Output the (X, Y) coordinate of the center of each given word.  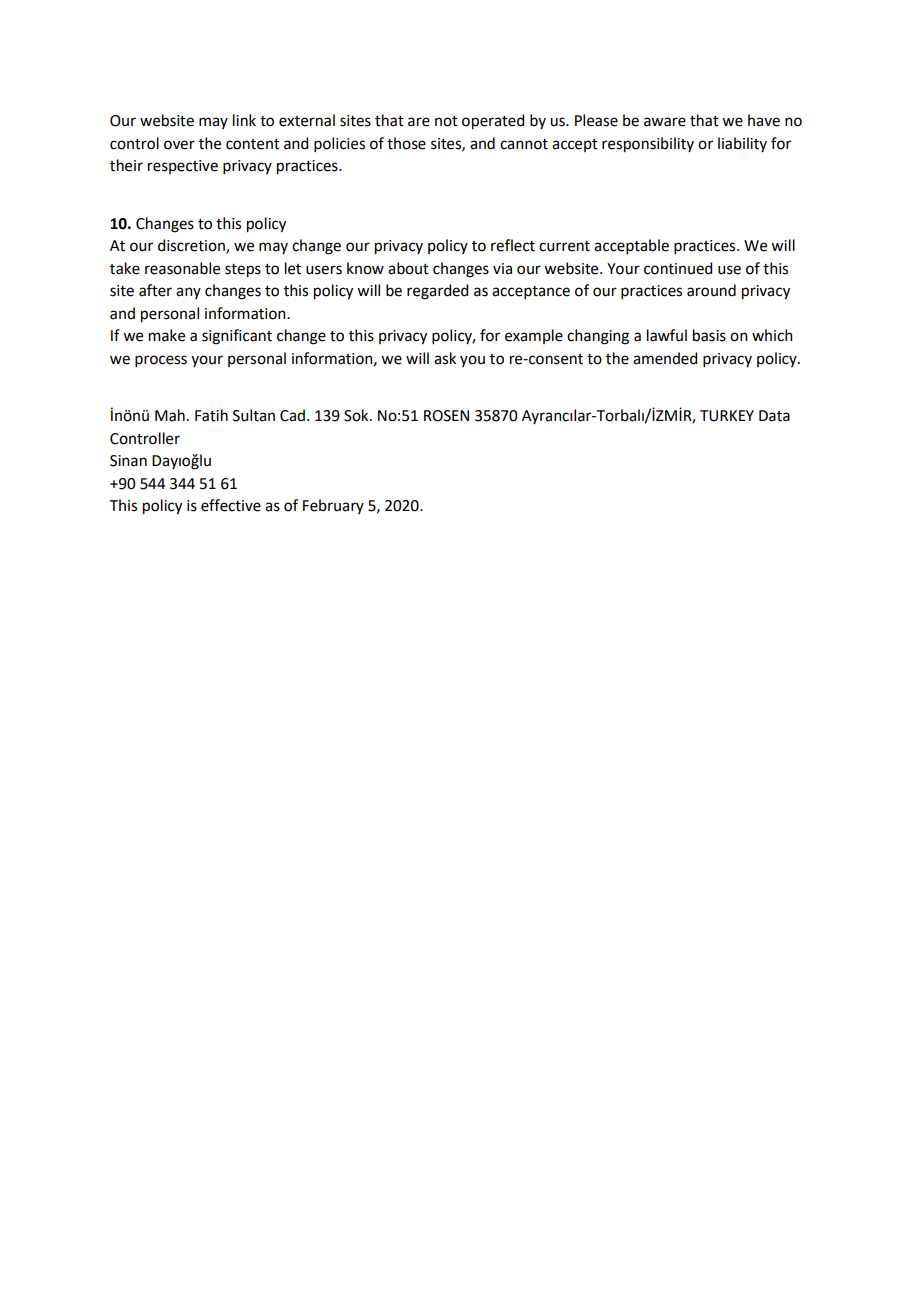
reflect (513, 245)
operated (493, 122)
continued (678, 268)
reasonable (182, 268)
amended (665, 358)
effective (231, 505)
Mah (170, 415)
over (179, 145)
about (408, 268)
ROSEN (446, 416)
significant (237, 337)
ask (445, 358)
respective (183, 167)
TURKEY (727, 416)
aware (665, 122)
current (564, 246)
